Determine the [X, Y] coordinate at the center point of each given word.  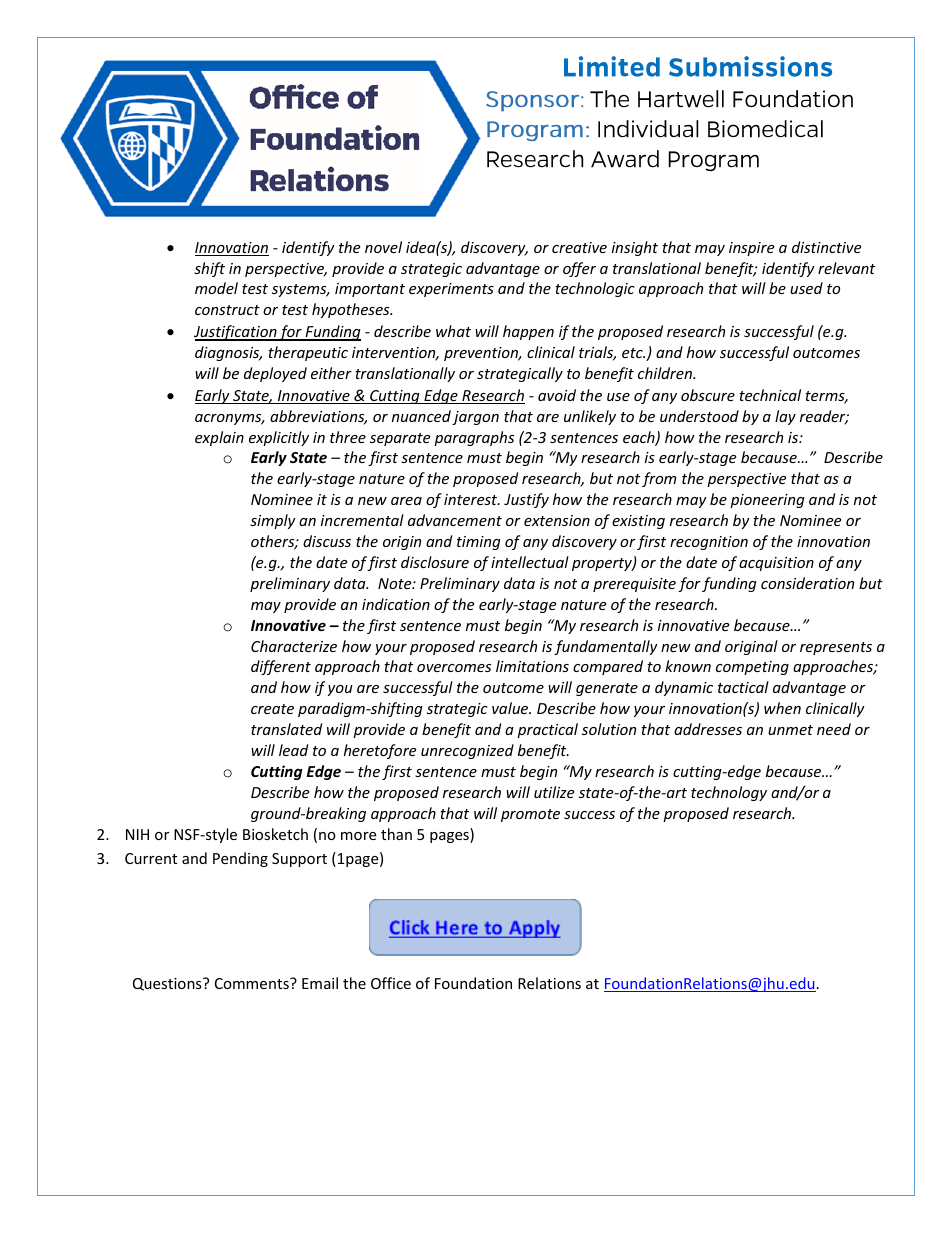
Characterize [294, 646]
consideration [807, 583]
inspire [751, 249]
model [216, 288]
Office [391, 983]
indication [396, 604]
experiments [451, 290]
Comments [253, 983]
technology [729, 793]
